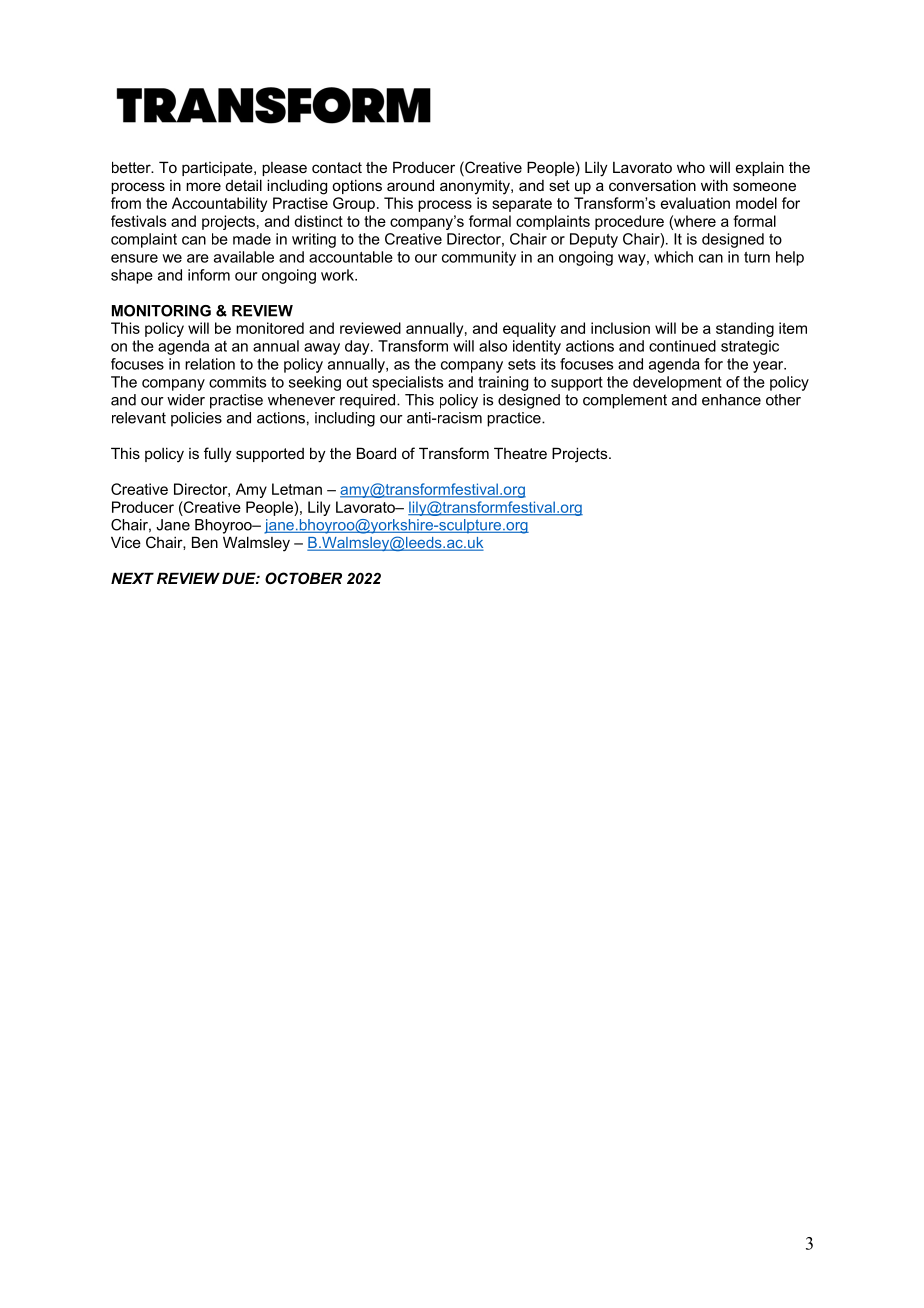  I want to click on more, so click(203, 186).
